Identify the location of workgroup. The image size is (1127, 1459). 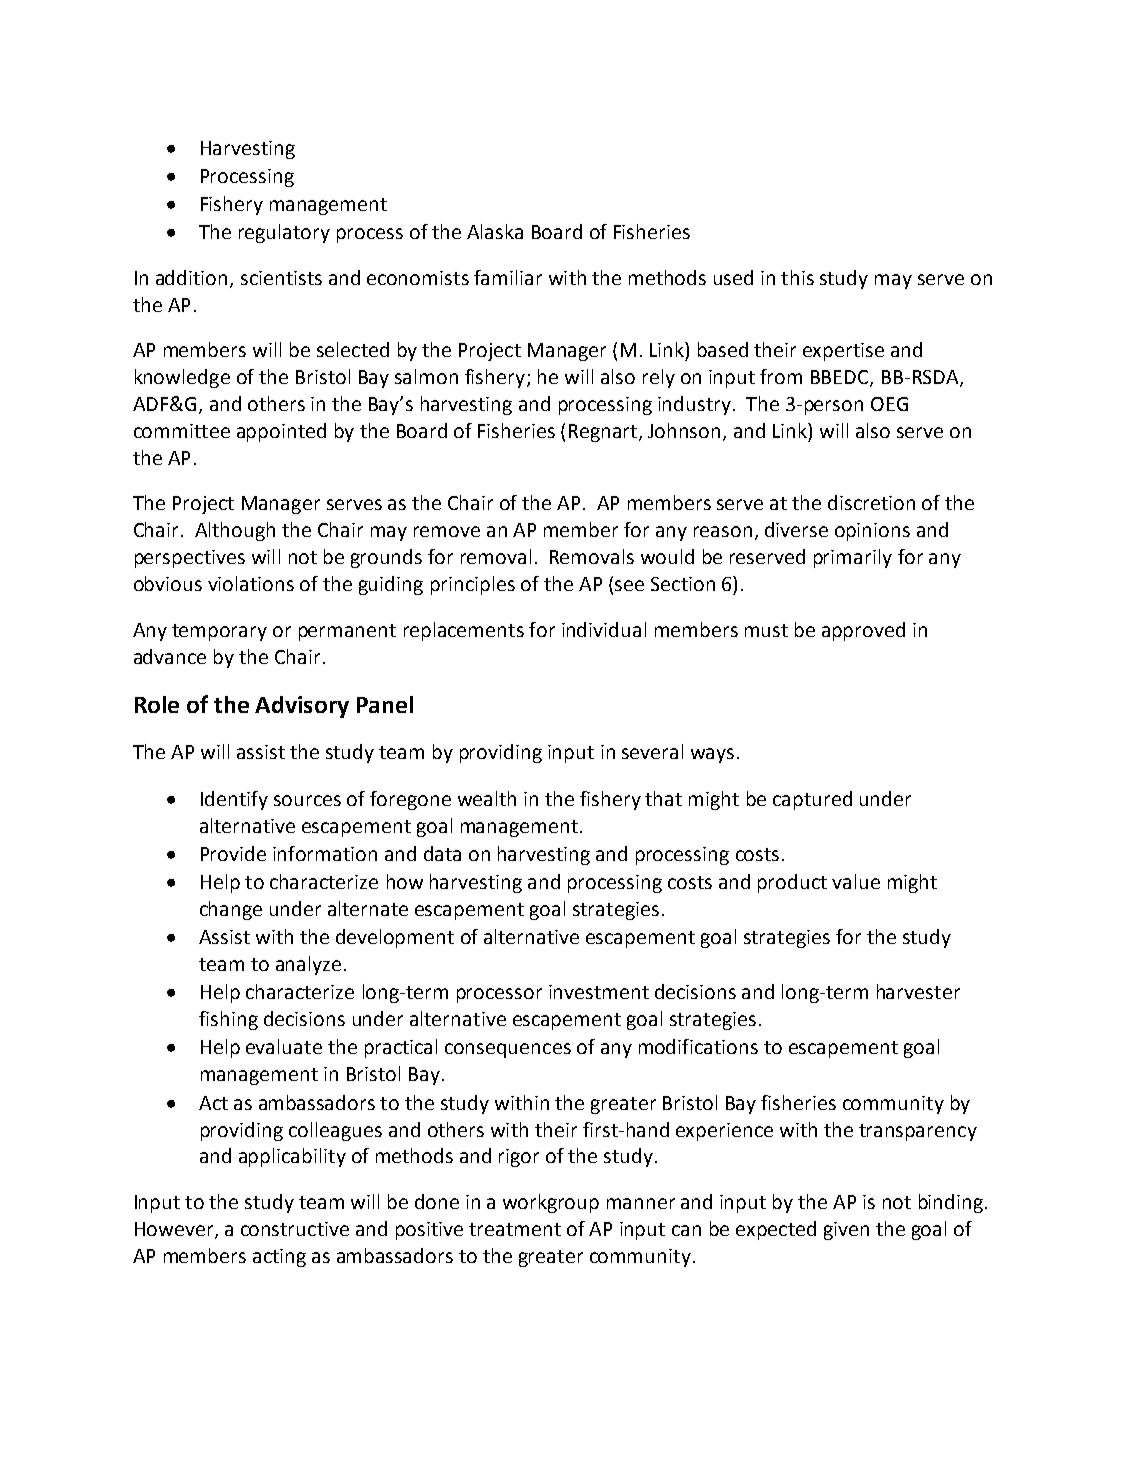
(551, 1203).
